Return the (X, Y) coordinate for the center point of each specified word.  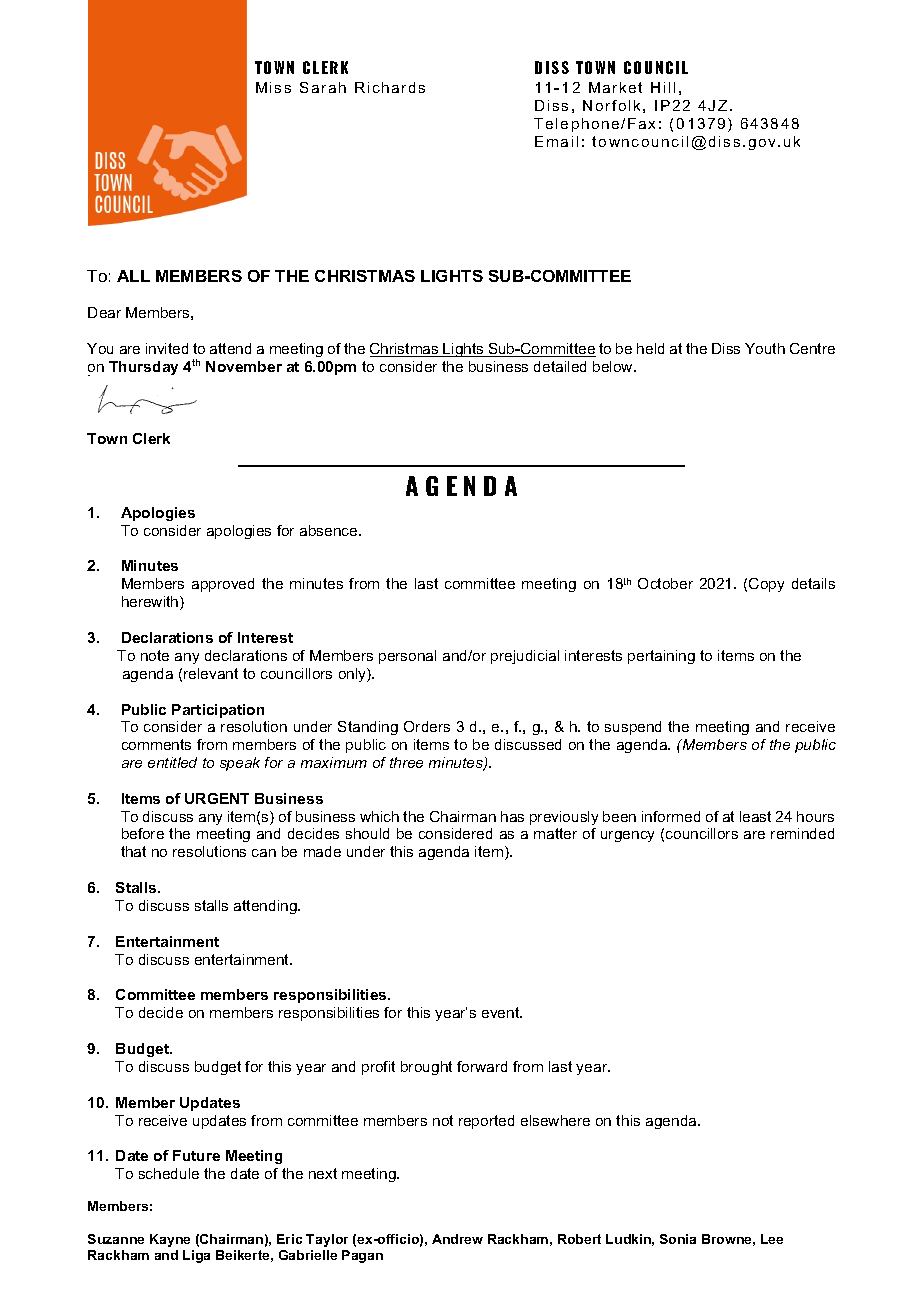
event (502, 1012)
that (133, 851)
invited (167, 348)
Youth (765, 348)
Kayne (170, 1240)
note (155, 655)
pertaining (661, 657)
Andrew (457, 1239)
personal (407, 657)
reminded (802, 833)
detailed (560, 366)
